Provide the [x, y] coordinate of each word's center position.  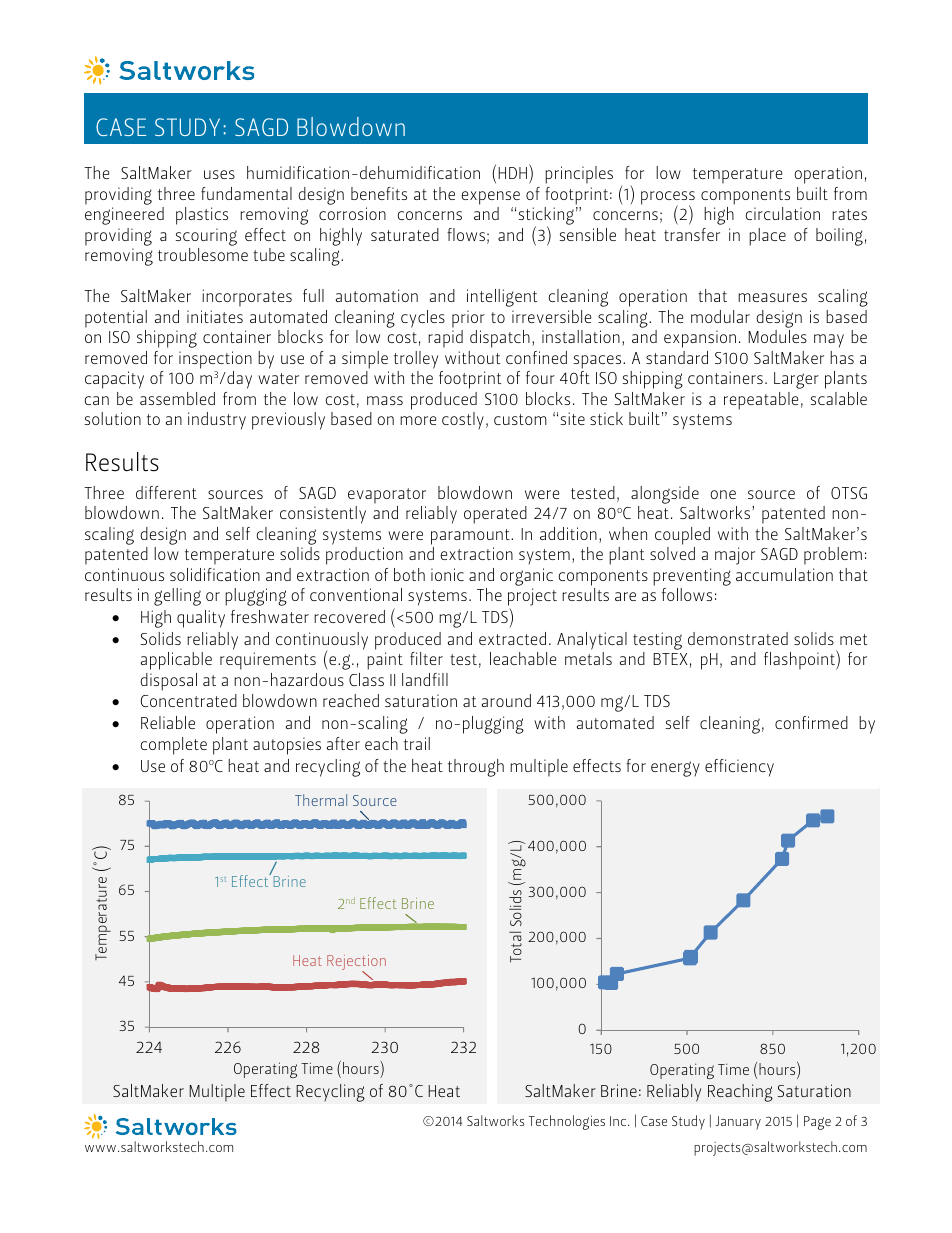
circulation [782, 213]
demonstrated [738, 638]
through [476, 768]
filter [426, 658]
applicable [176, 661]
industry [217, 421]
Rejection [356, 964]
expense [490, 198]
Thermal [321, 800]
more [418, 420]
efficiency [739, 768]
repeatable [761, 401]
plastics [202, 216]
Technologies [567, 1122]
